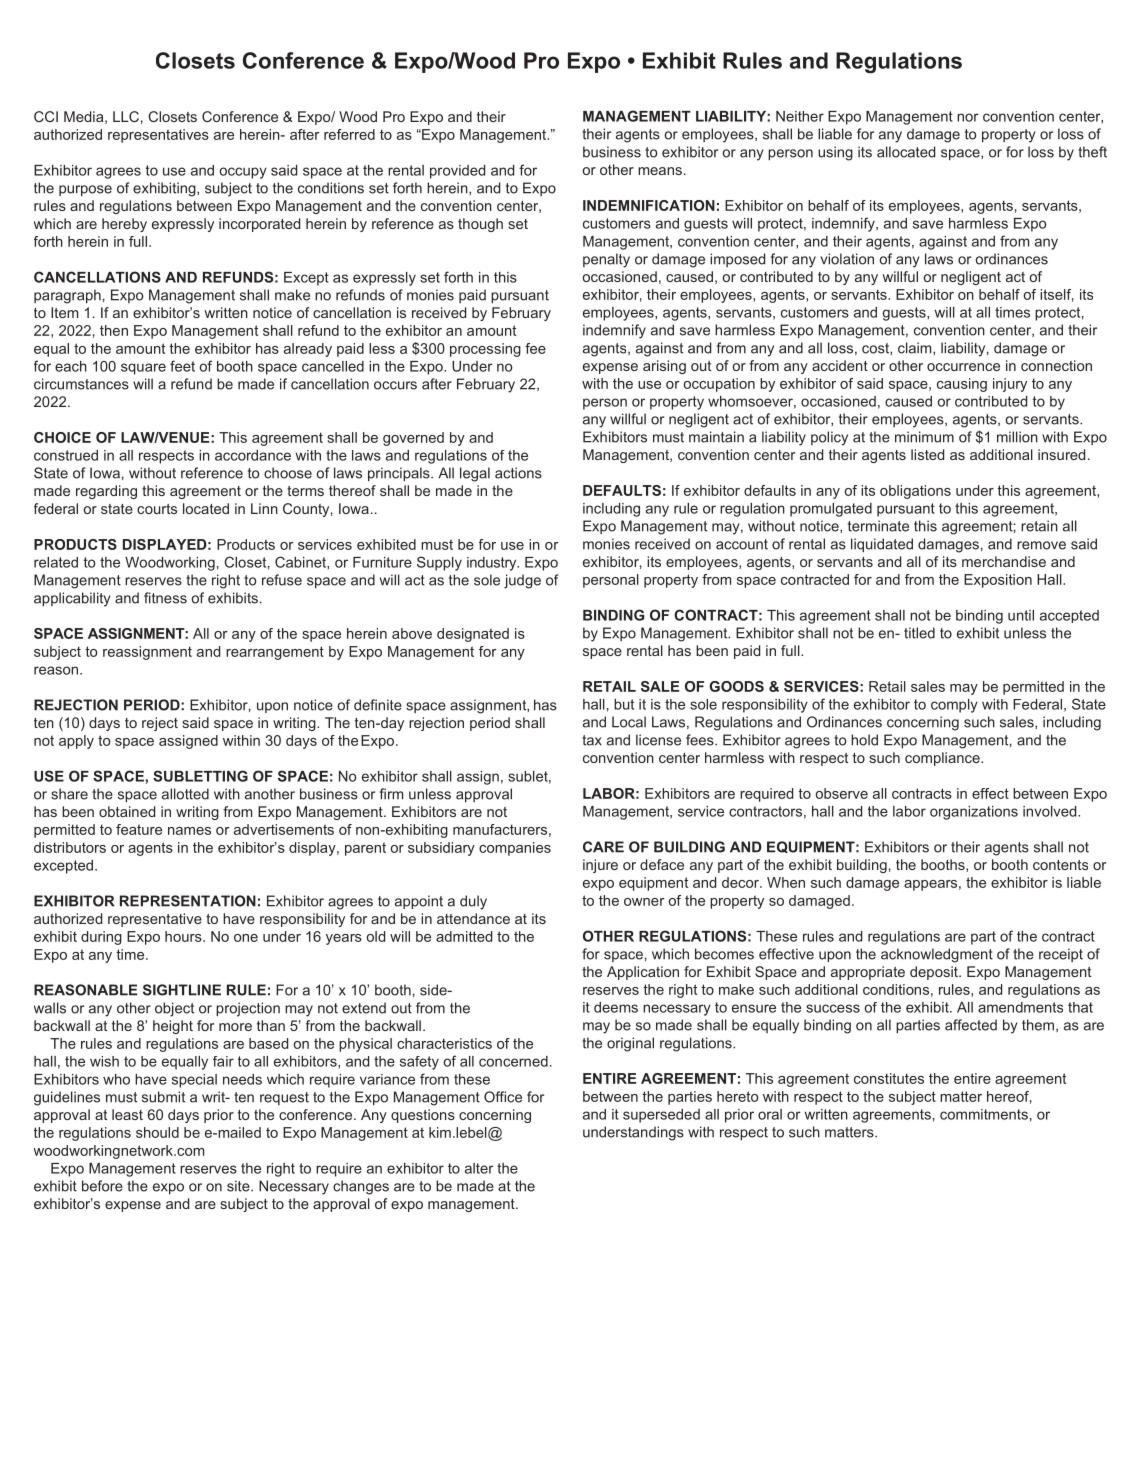 The width and height of the page is (1142, 1478). I want to click on occupy, so click(243, 173).
